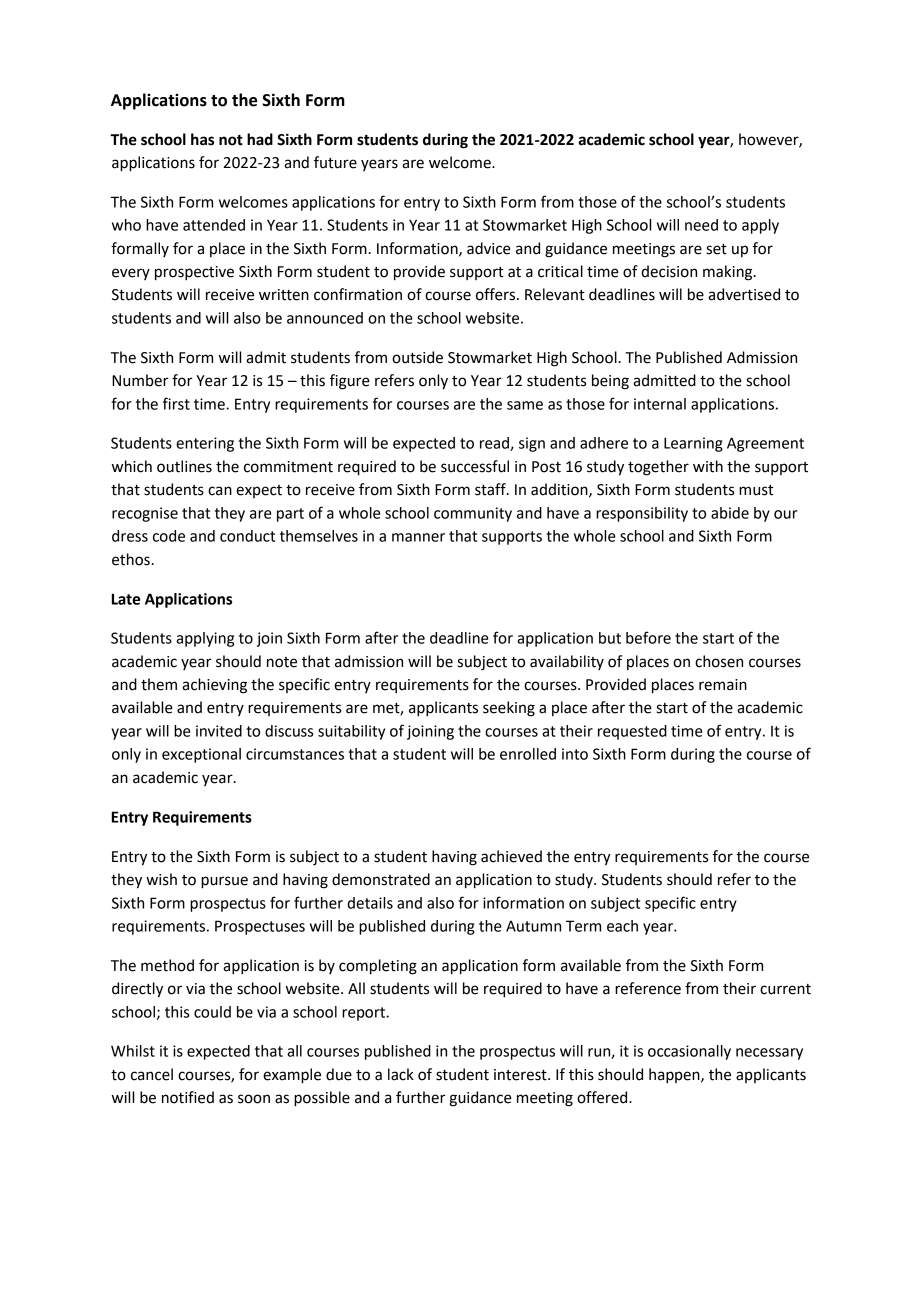 The height and width of the screenshot is (1308, 924). Describe the element at coordinates (418, 537) in the screenshot. I see `manner` at that location.
